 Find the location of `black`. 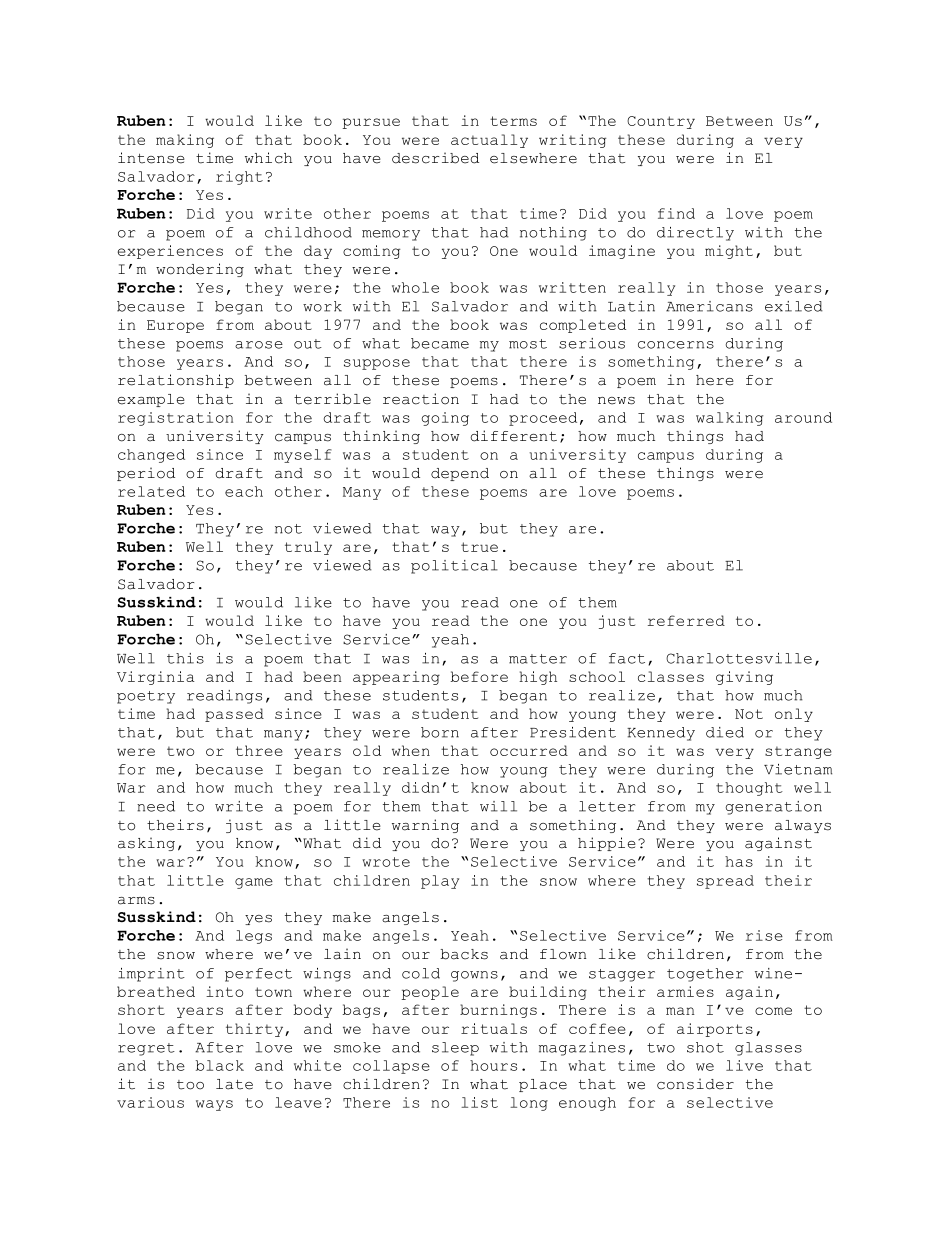

black is located at coordinates (220, 1065).
